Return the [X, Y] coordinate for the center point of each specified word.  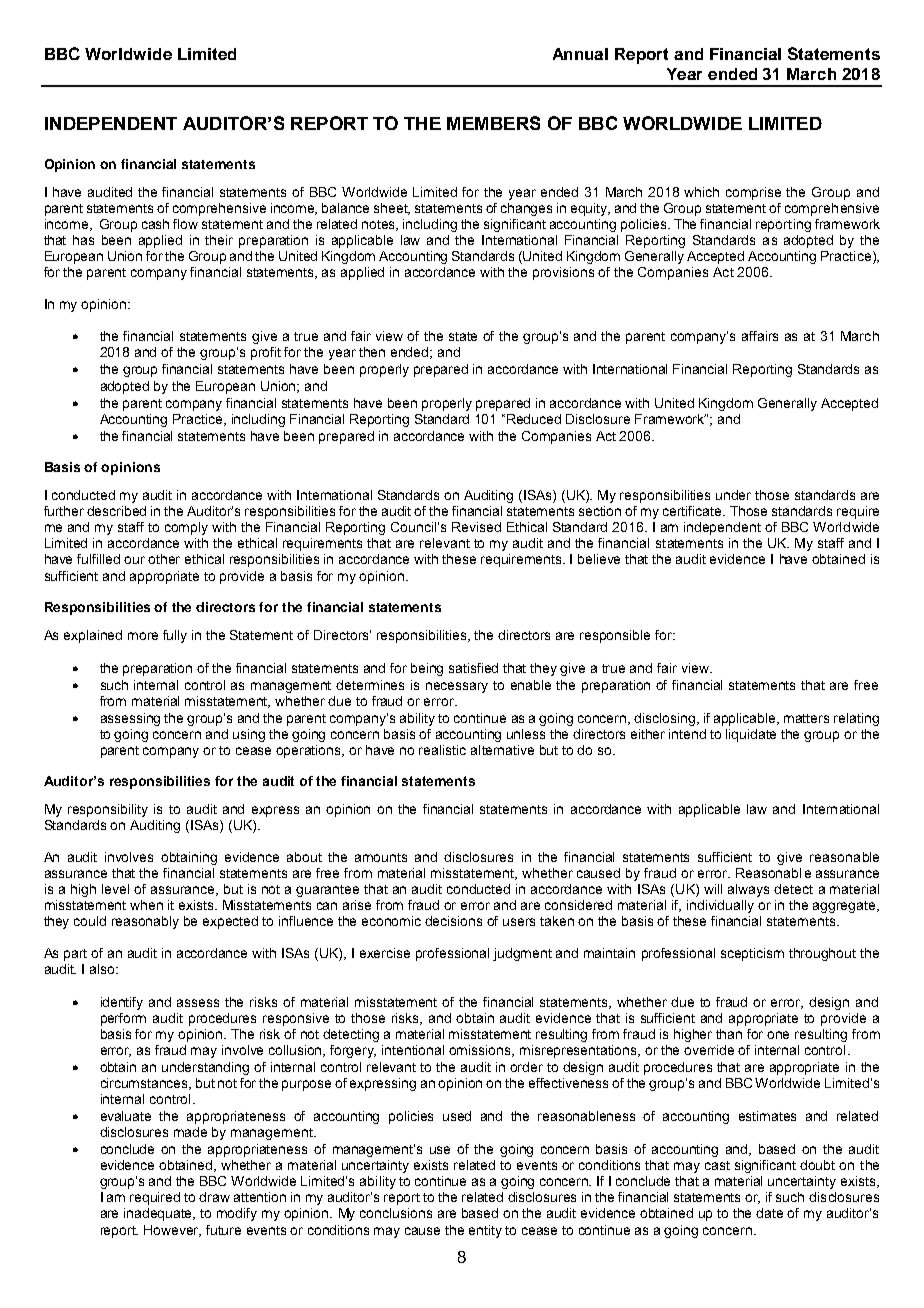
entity [485, 1231]
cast [717, 1165]
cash [155, 224]
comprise [753, 193]
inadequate [159, 1214]
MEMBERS [493, 123]
